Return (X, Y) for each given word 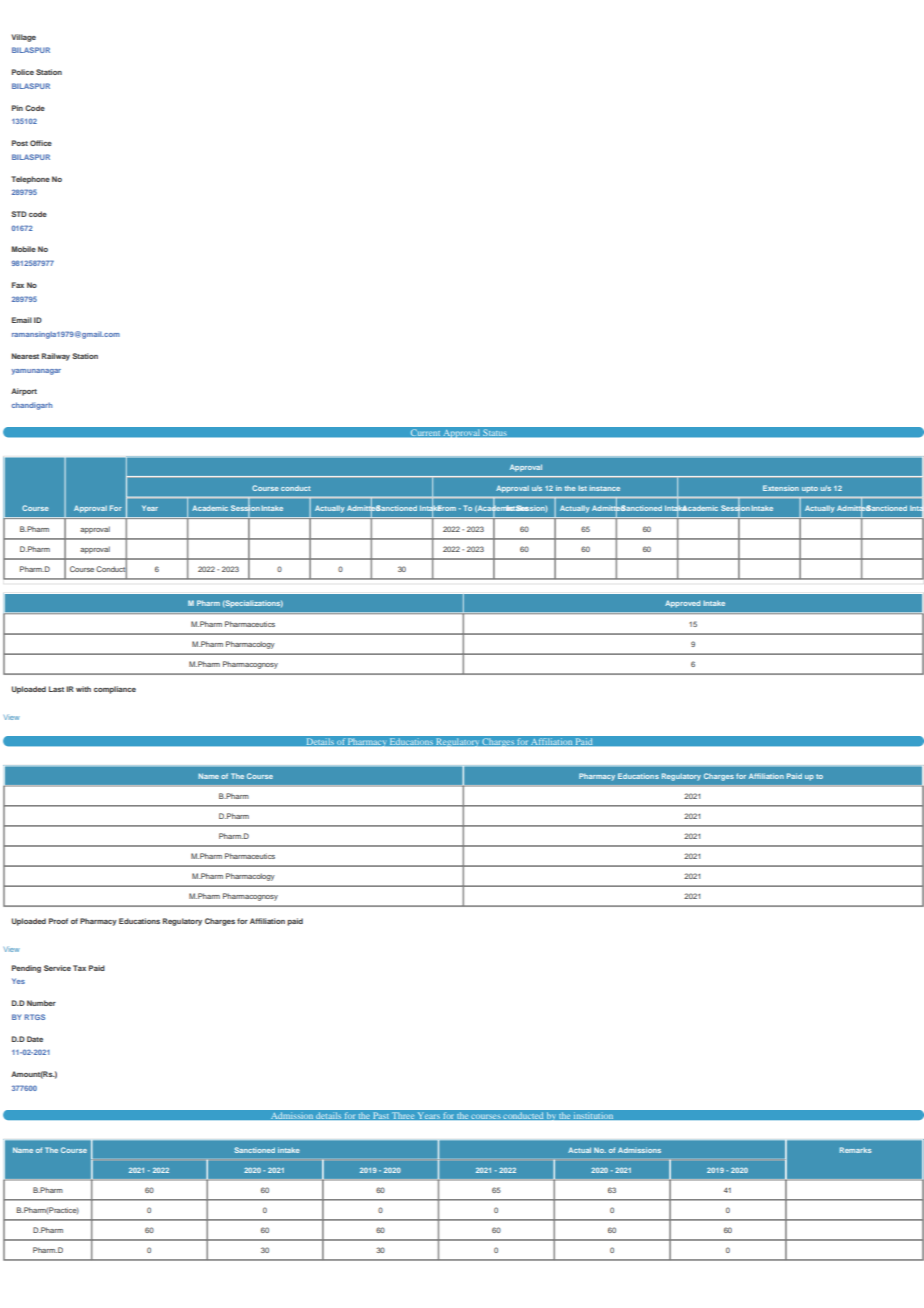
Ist (582, 488)
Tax (79, 968)
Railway (56, 357)
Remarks (855, 1150)
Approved (682, 604)
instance (605, 488)
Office (41, 143)
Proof (58, 921)
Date (35, 1039)
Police (23, 72)
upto (810, 489)
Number (41, 1003)
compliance (115, 690)
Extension (781, 488)
